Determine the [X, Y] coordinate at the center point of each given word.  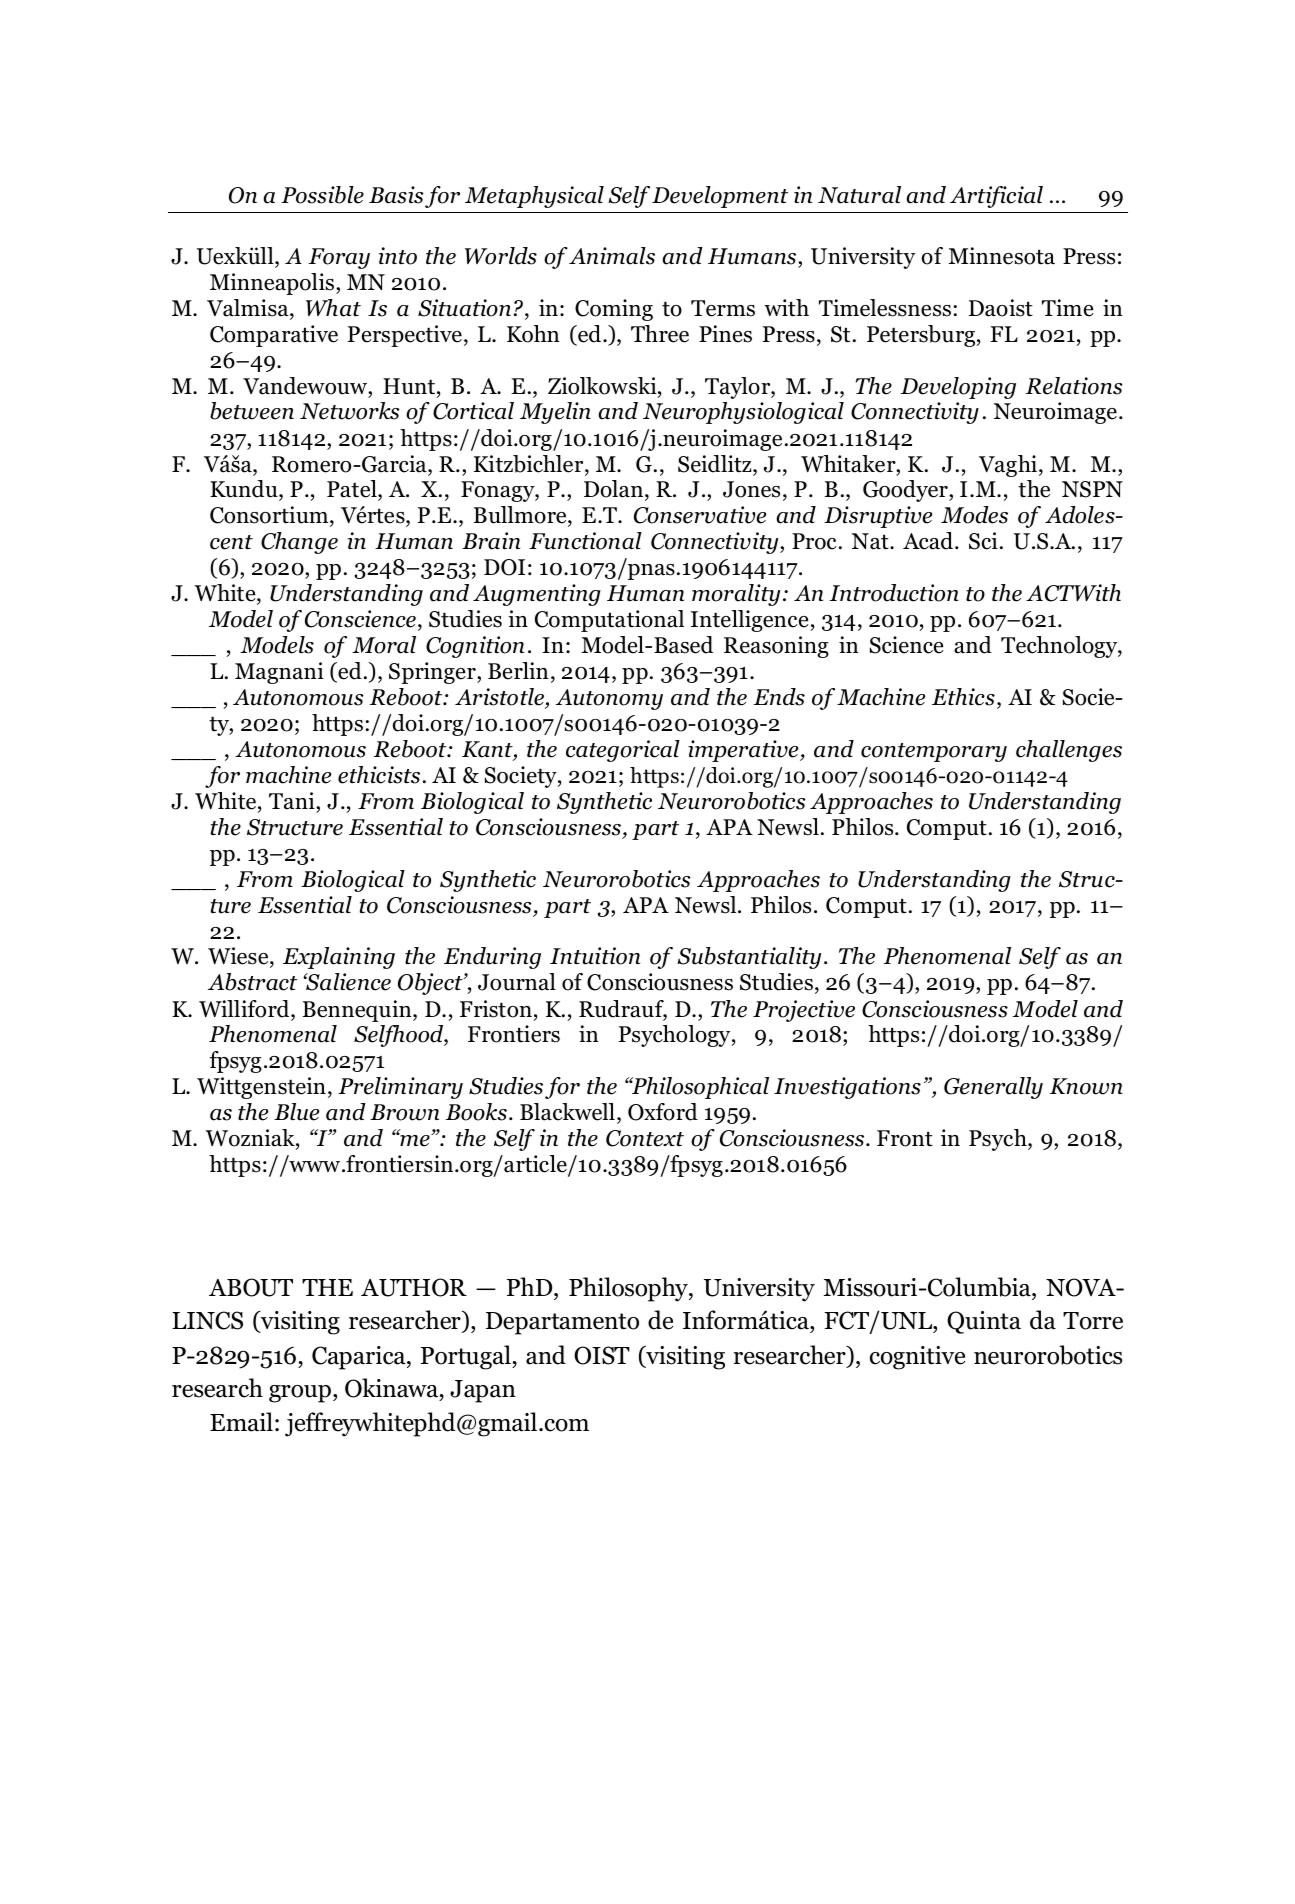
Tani [293, 801]
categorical [623, 751]
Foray [339, 258]
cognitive [917, 1358]
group [301, 1394]
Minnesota [1002, 256]
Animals [612, 256]
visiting [684, 1357]
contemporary [934, 752]
